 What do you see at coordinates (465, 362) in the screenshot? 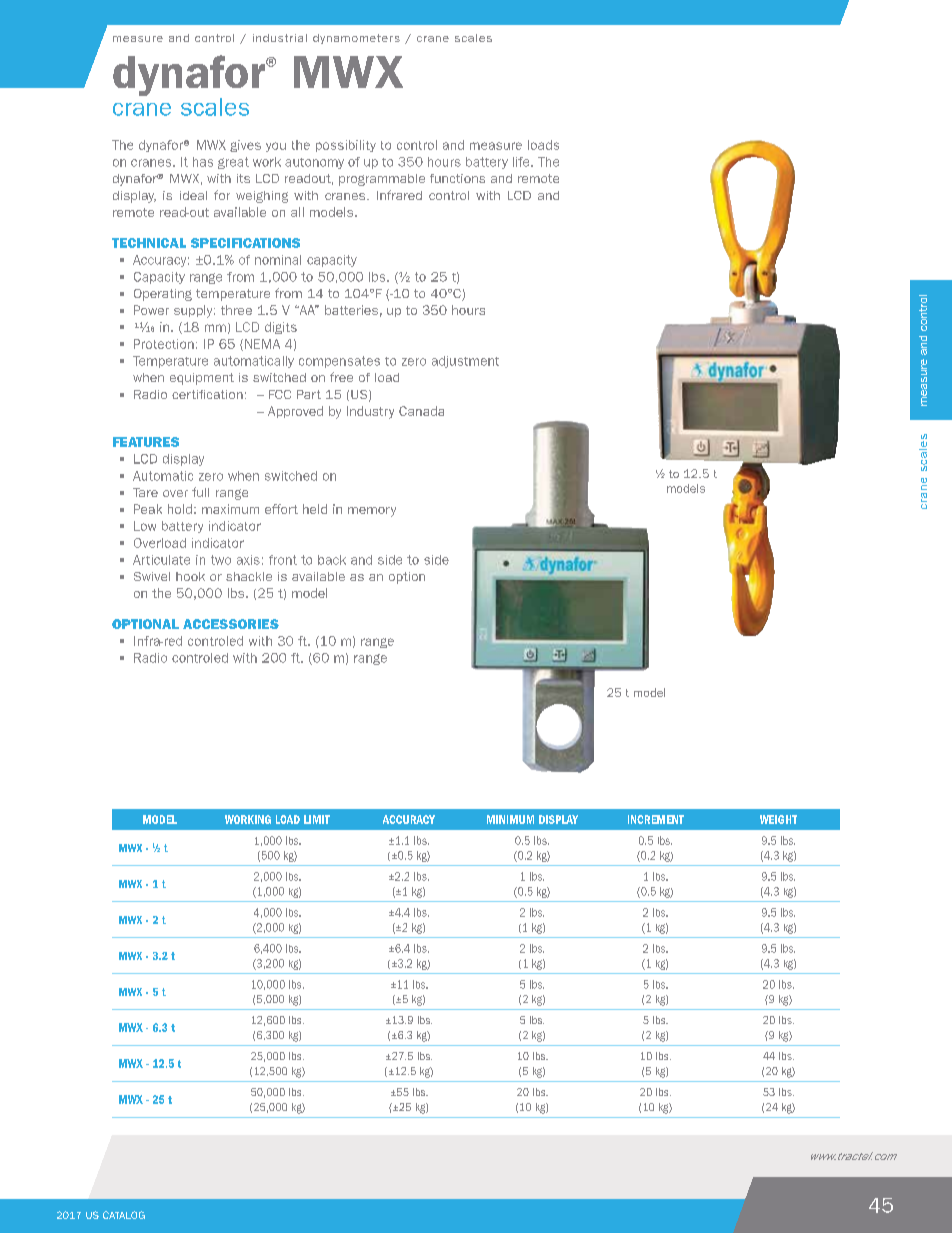
I see `adjustment` at bounding box center [465, 362].
